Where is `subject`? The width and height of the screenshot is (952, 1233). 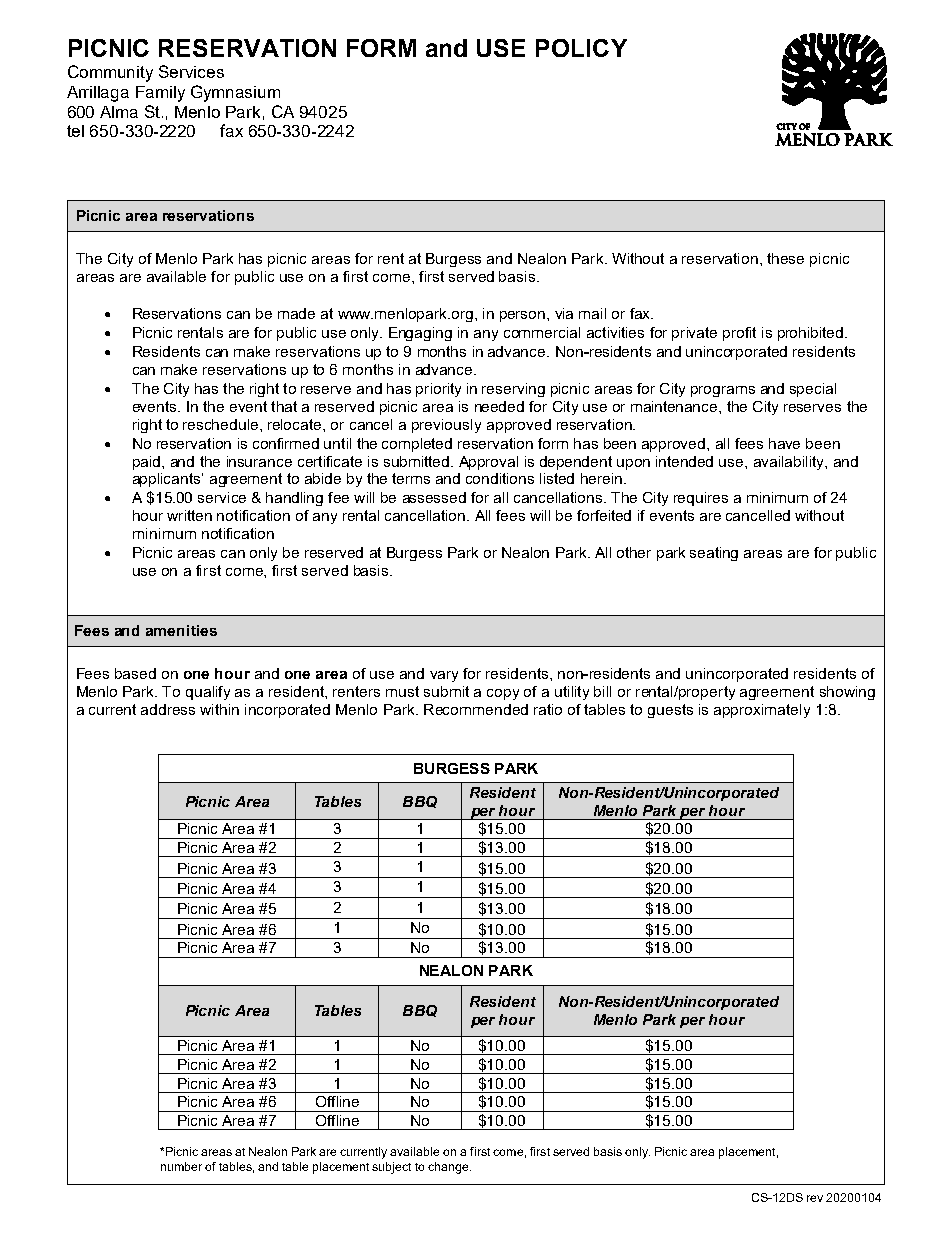 subject is located at coordinates (391, 1168).
